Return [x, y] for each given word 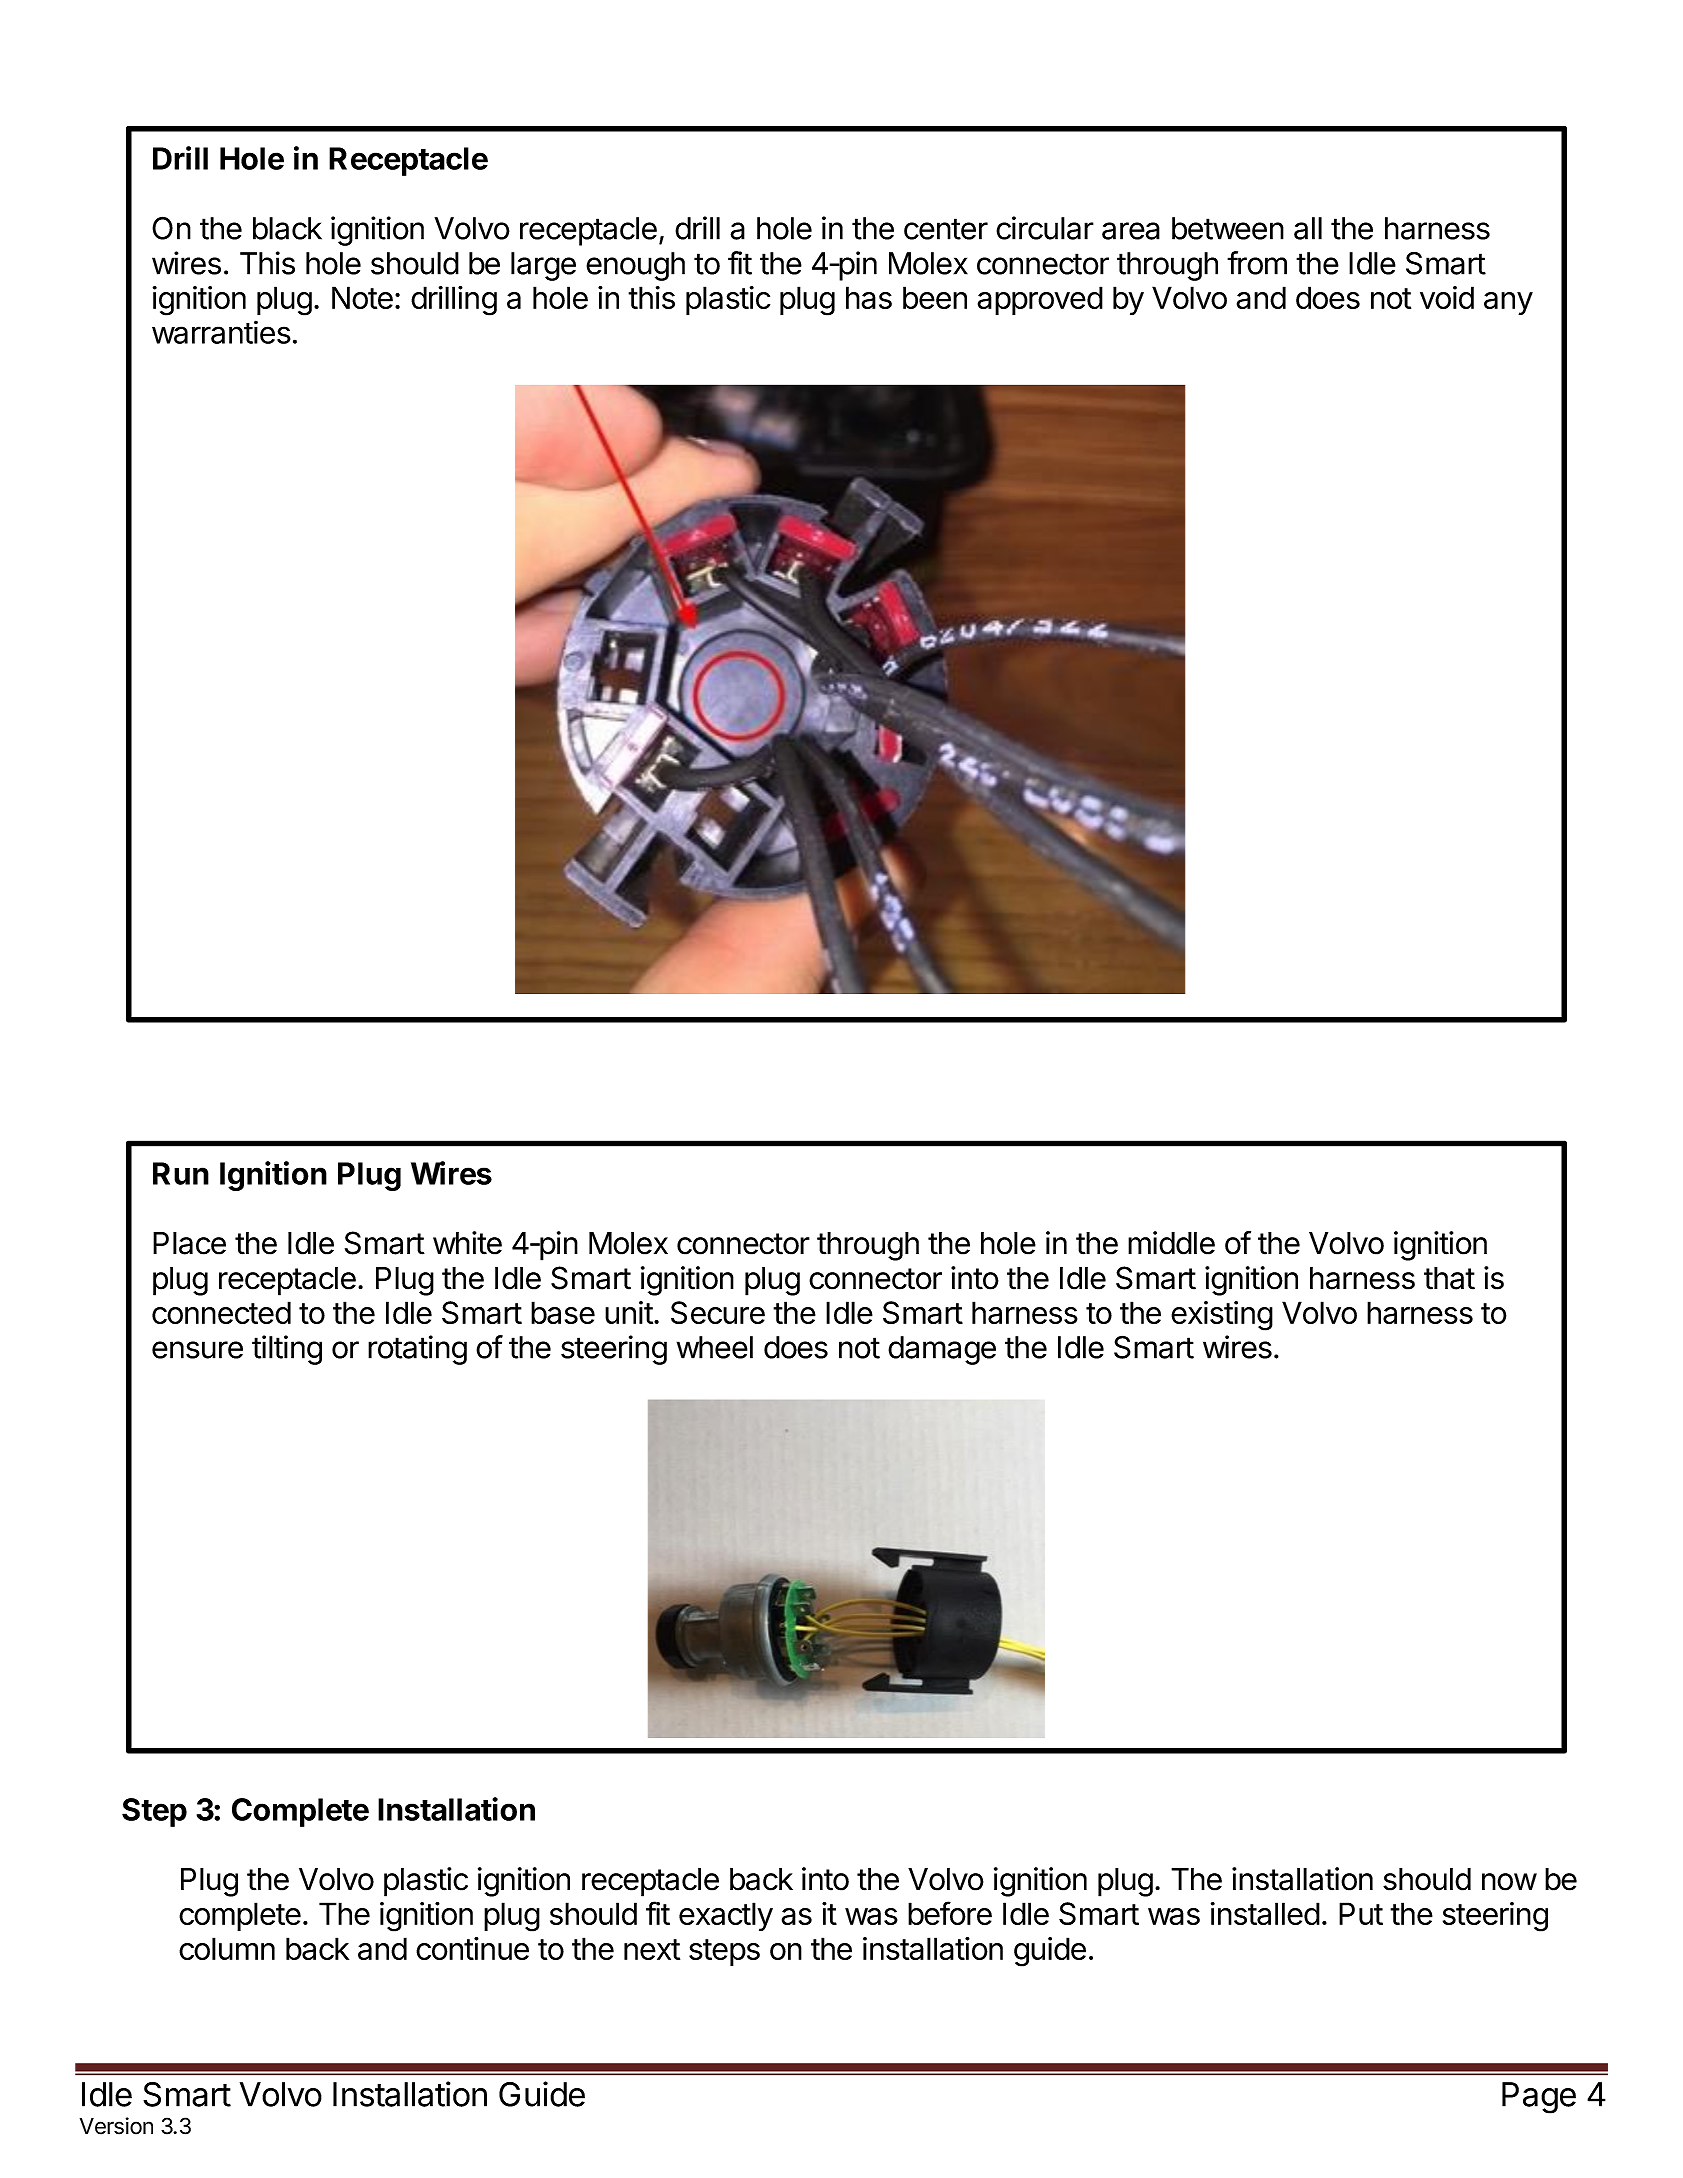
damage [942, 1350]
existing [1222, 1316]
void [1447, 297]
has [869, 297]
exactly [726, 1916]
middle [1171, 1243]
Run [181, 1173]
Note [362, 297]
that [1449, 1278]
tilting [287, 1350]
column [227, 1948]
